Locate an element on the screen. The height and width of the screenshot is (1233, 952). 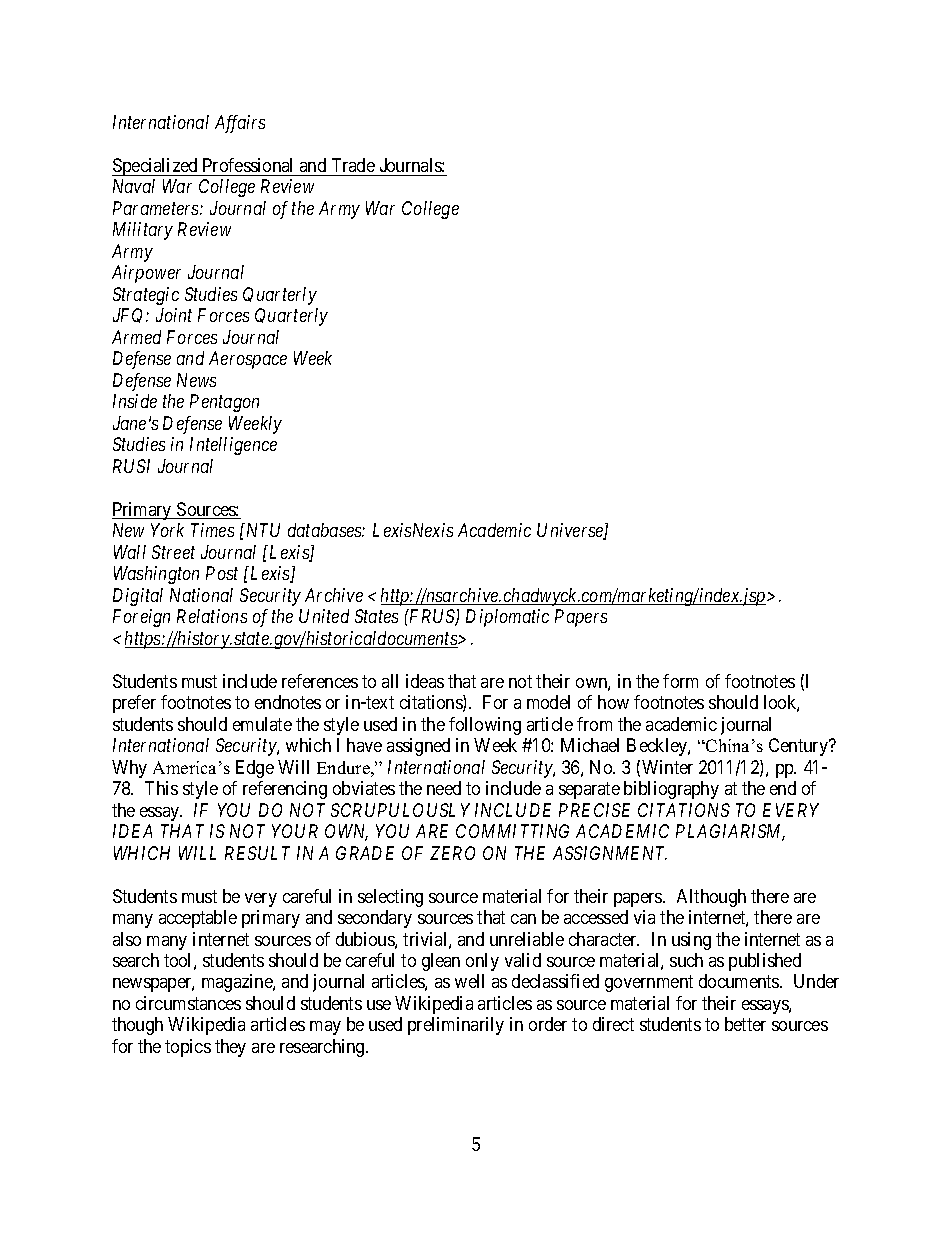
Pentagon is located at coordinates (224, 403).
